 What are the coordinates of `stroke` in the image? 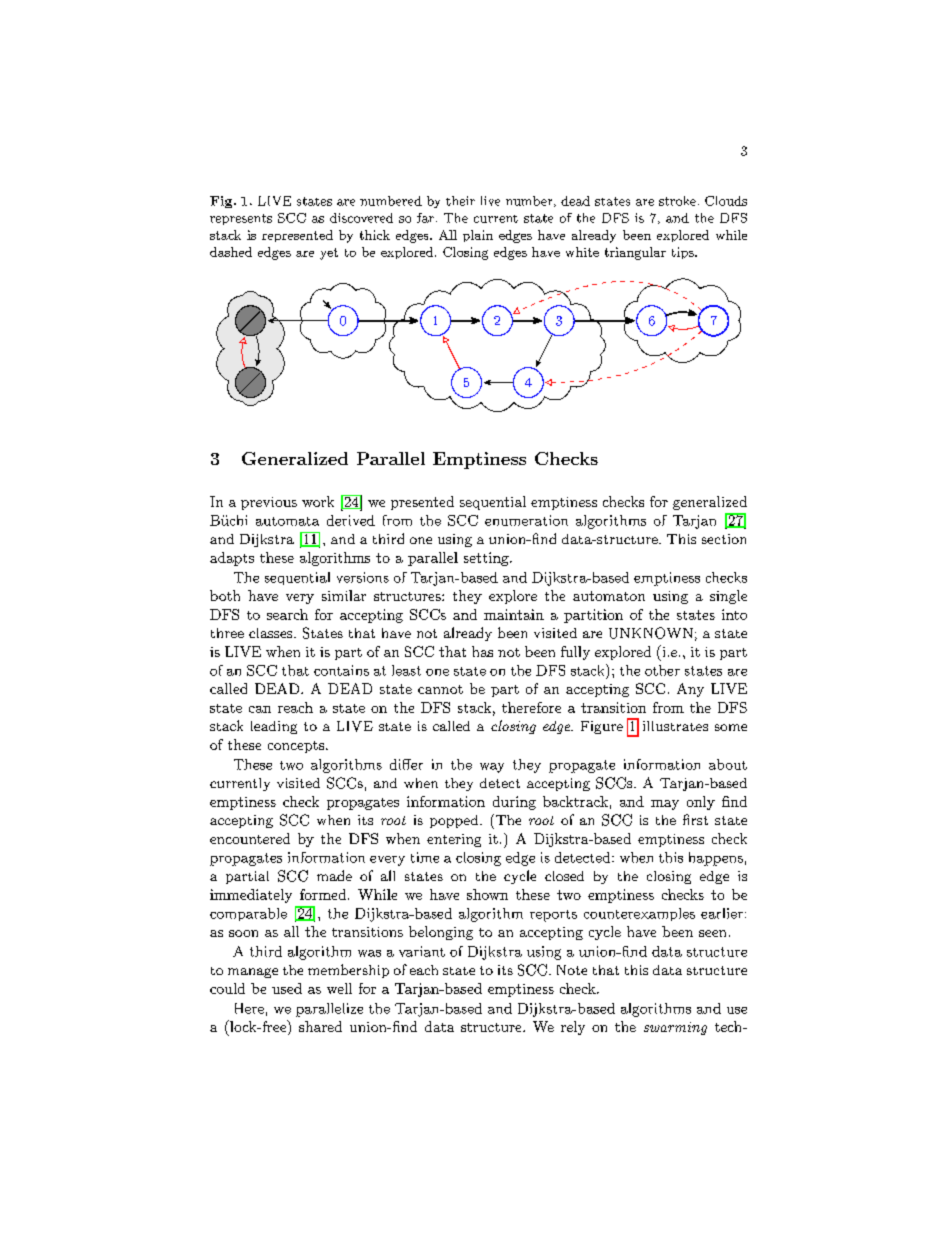 It's located at (677, 201).
